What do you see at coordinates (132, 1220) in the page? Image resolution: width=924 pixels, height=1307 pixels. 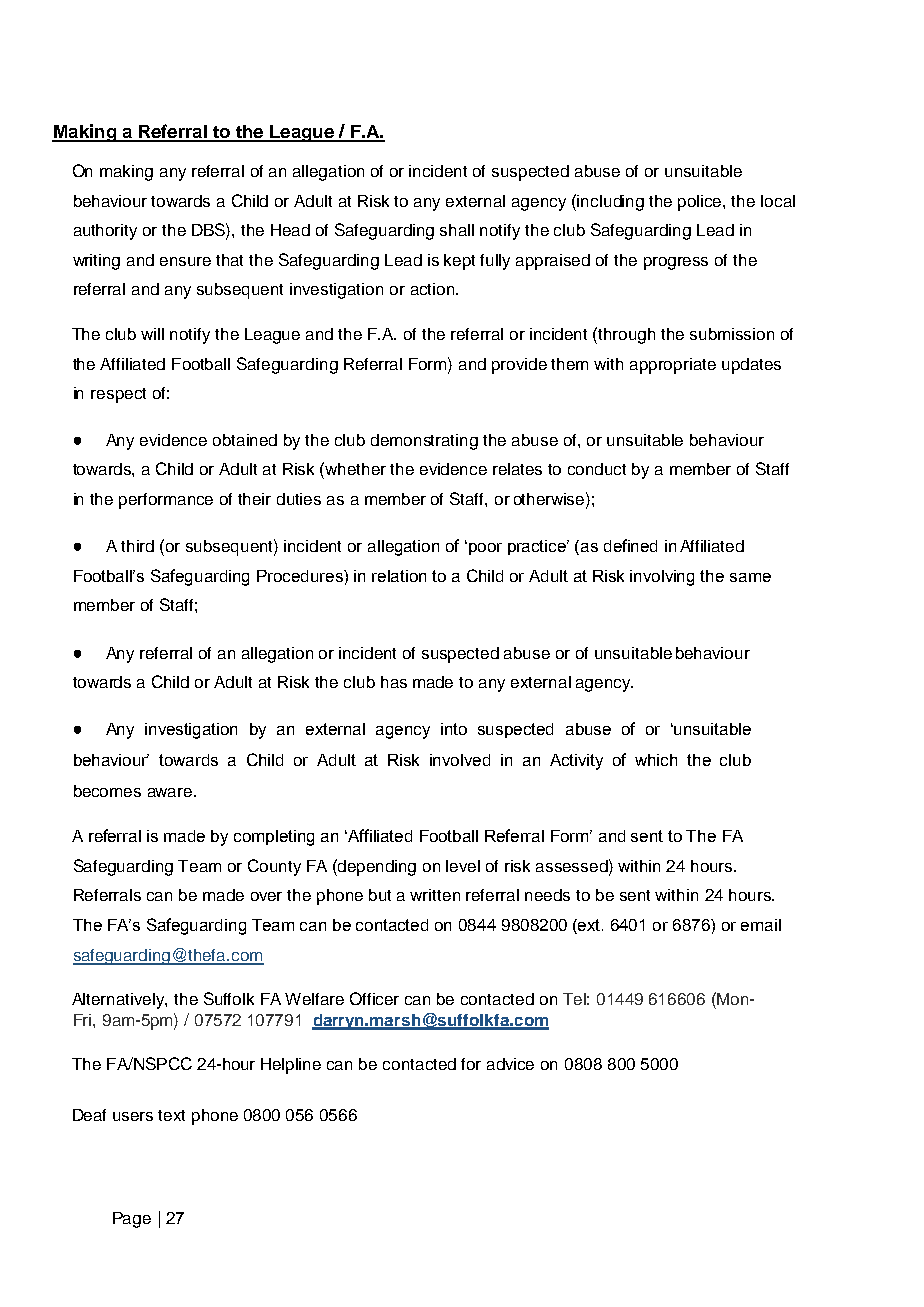 I see `Page` at bounding box center [132, 1220].
